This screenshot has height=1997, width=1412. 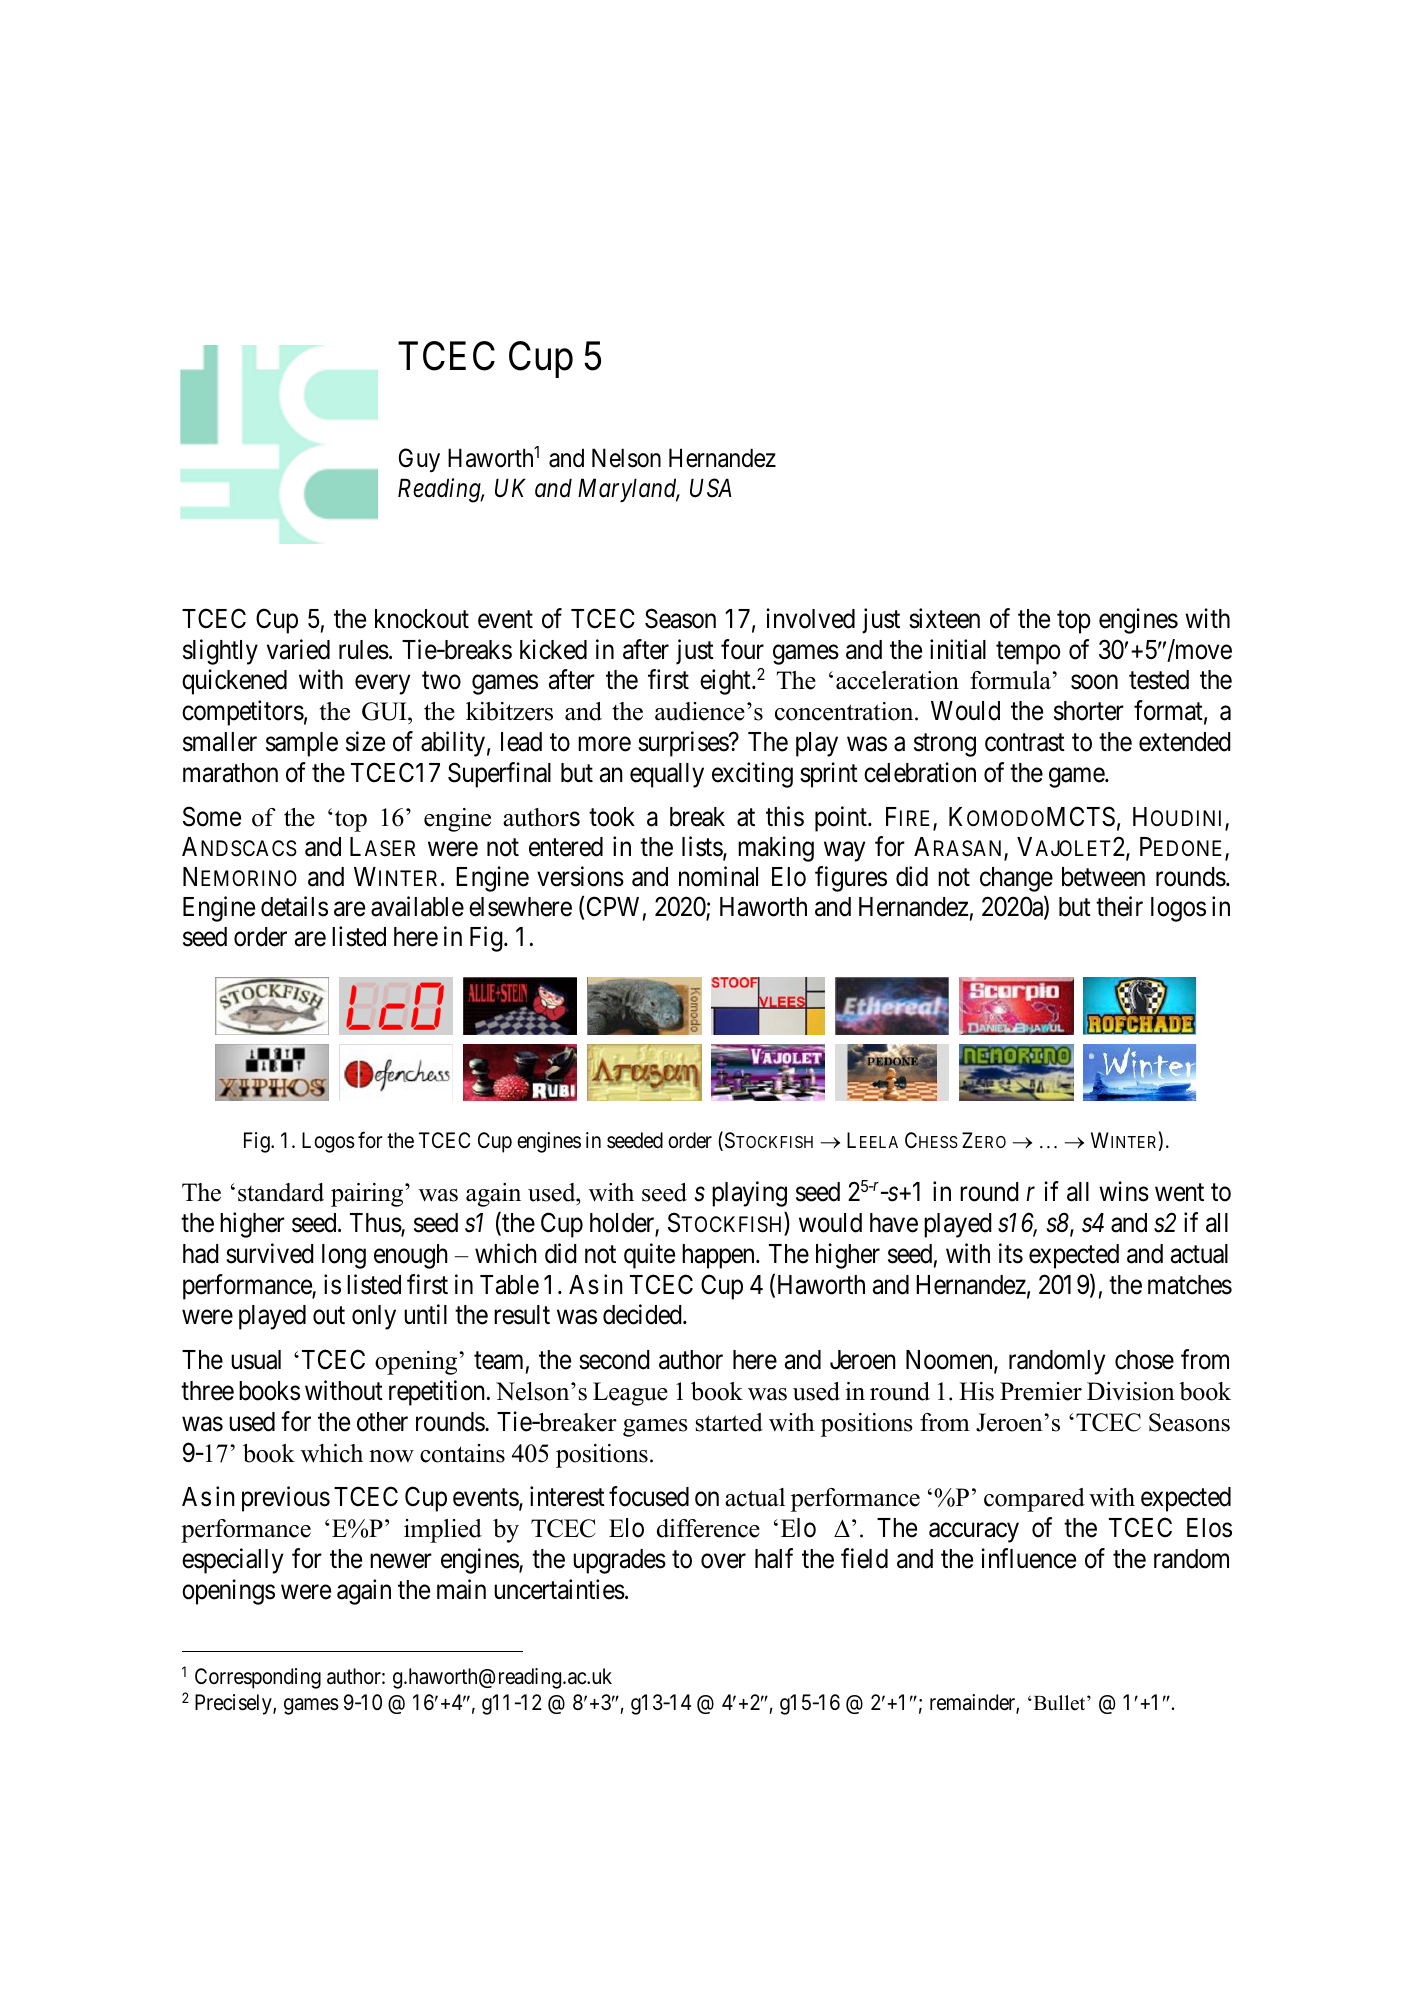 I want to click on USA, so click(x=711, y=488).
